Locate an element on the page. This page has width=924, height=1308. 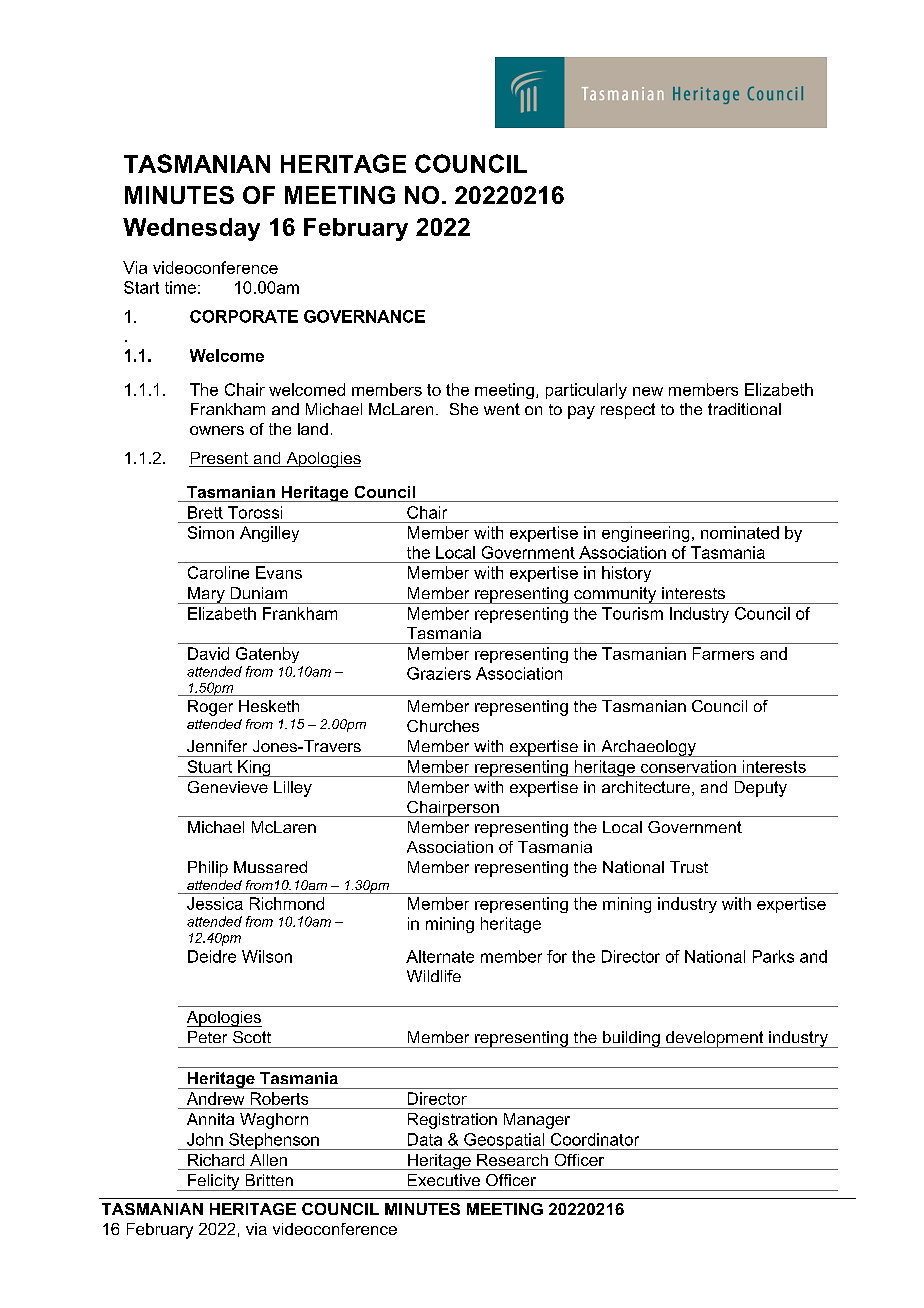
Churches is located at coordinates (443, 726).
